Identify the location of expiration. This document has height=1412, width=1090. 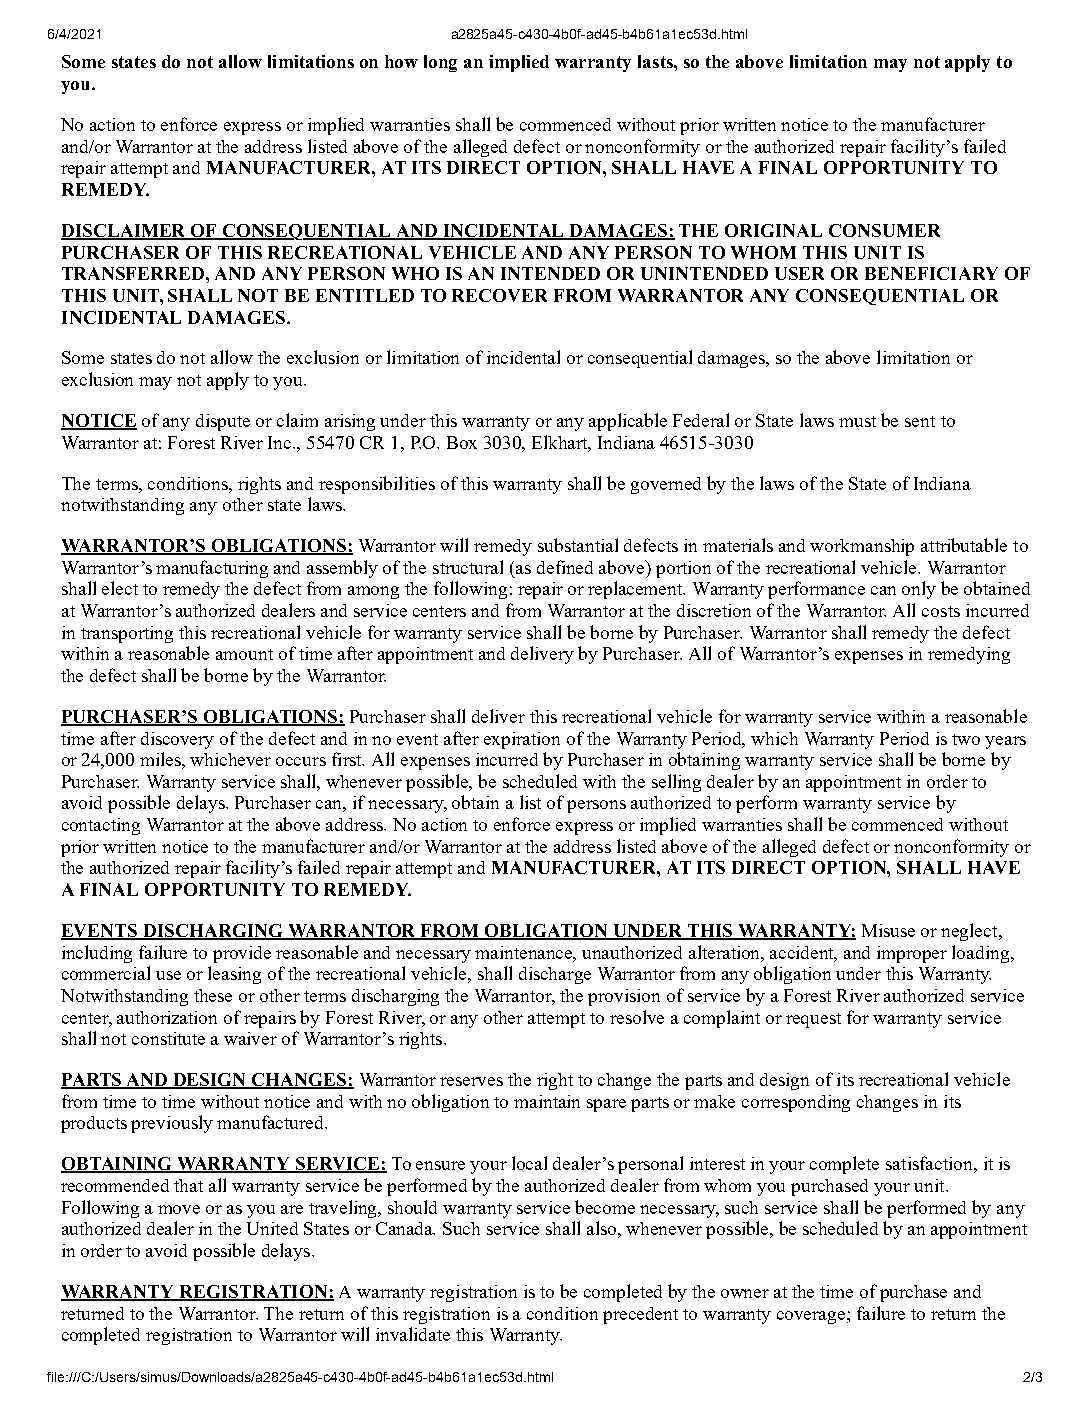
(522, 740).
